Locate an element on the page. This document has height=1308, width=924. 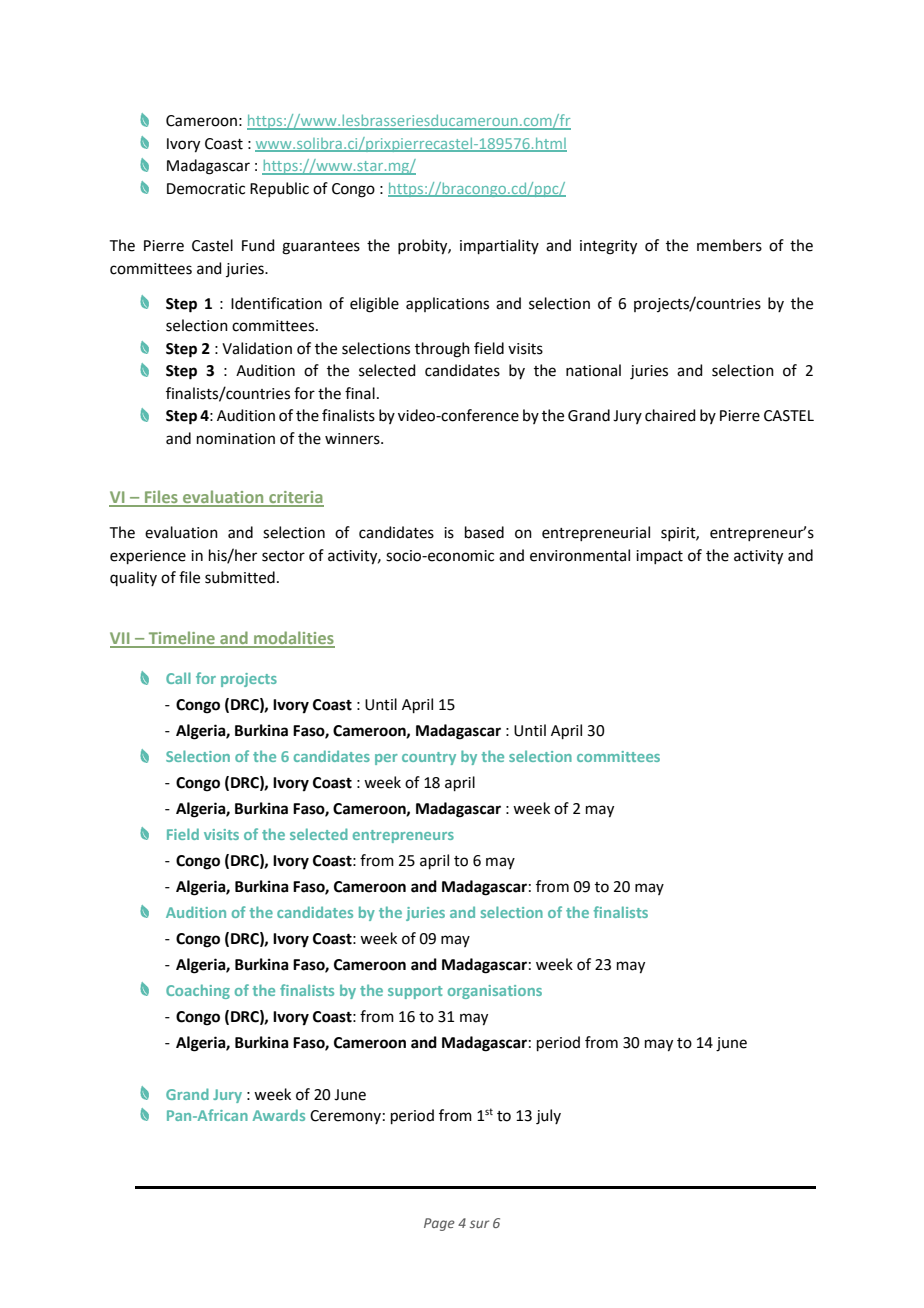
Democratic is located at coordinates (206, 189).
